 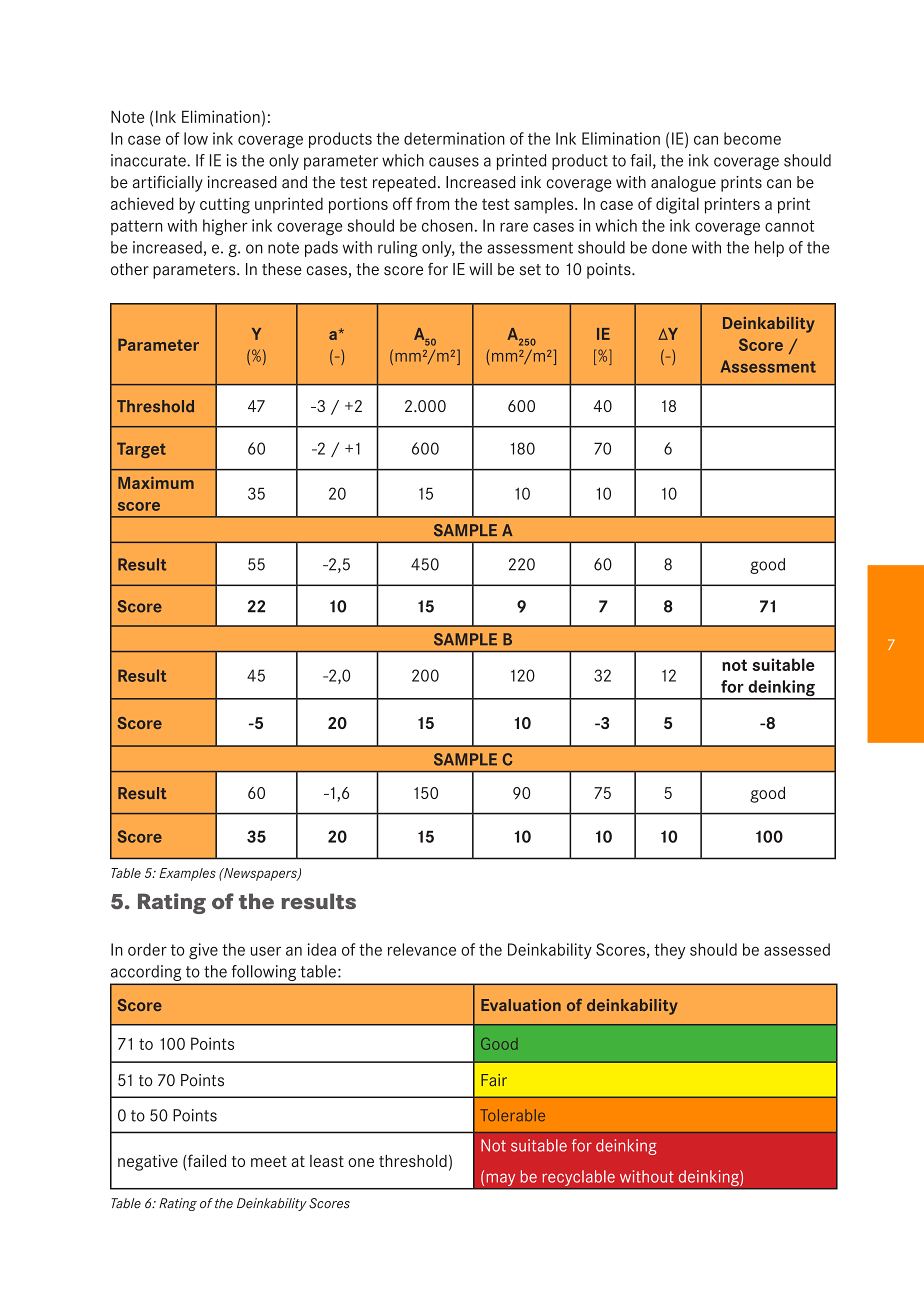 I want to click on analogue, so click(x=683, y=184).
